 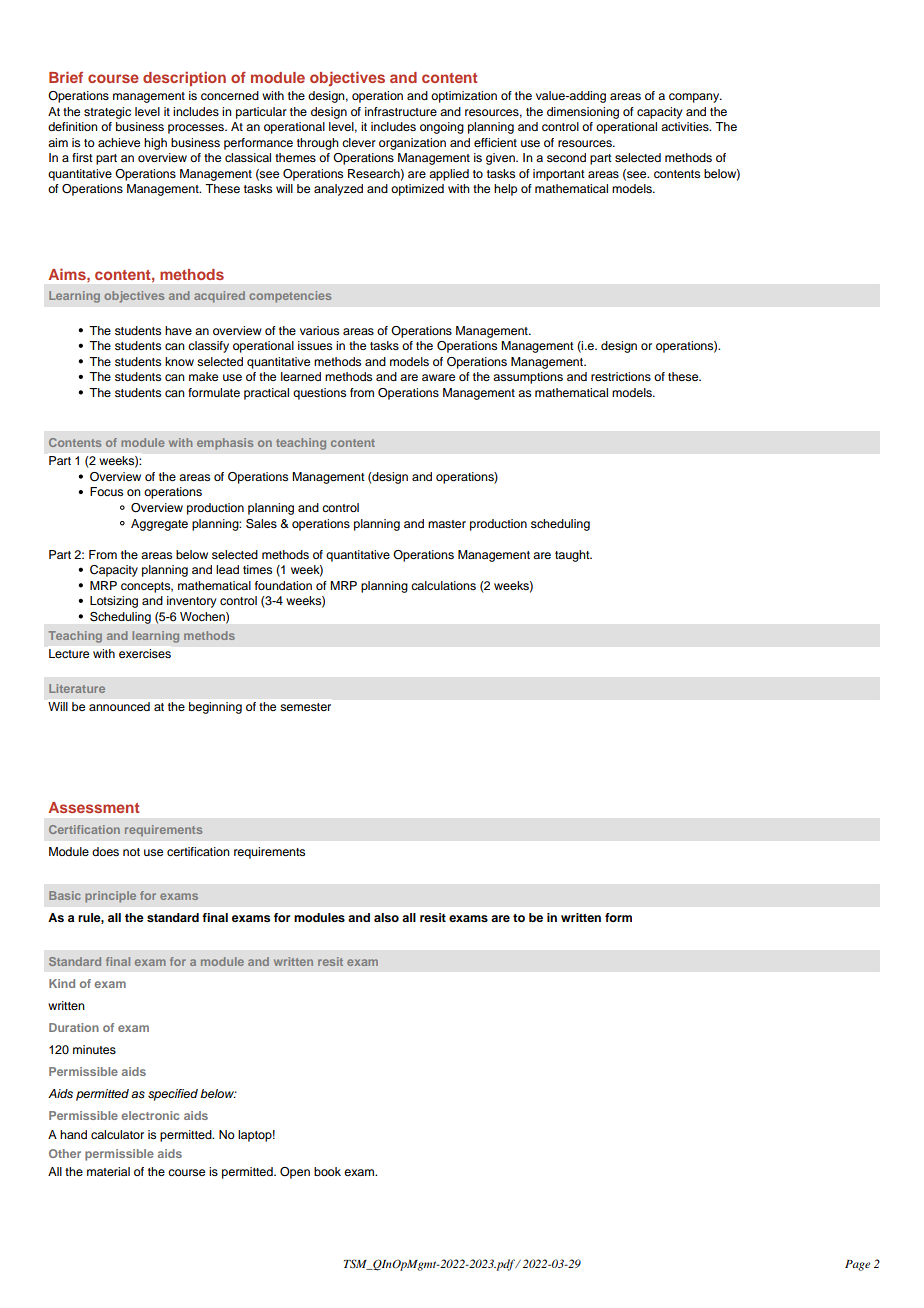 What do you see at coordinates (695, 98) in the screenshot?
I see `company` at bounding box center [695, 98].
